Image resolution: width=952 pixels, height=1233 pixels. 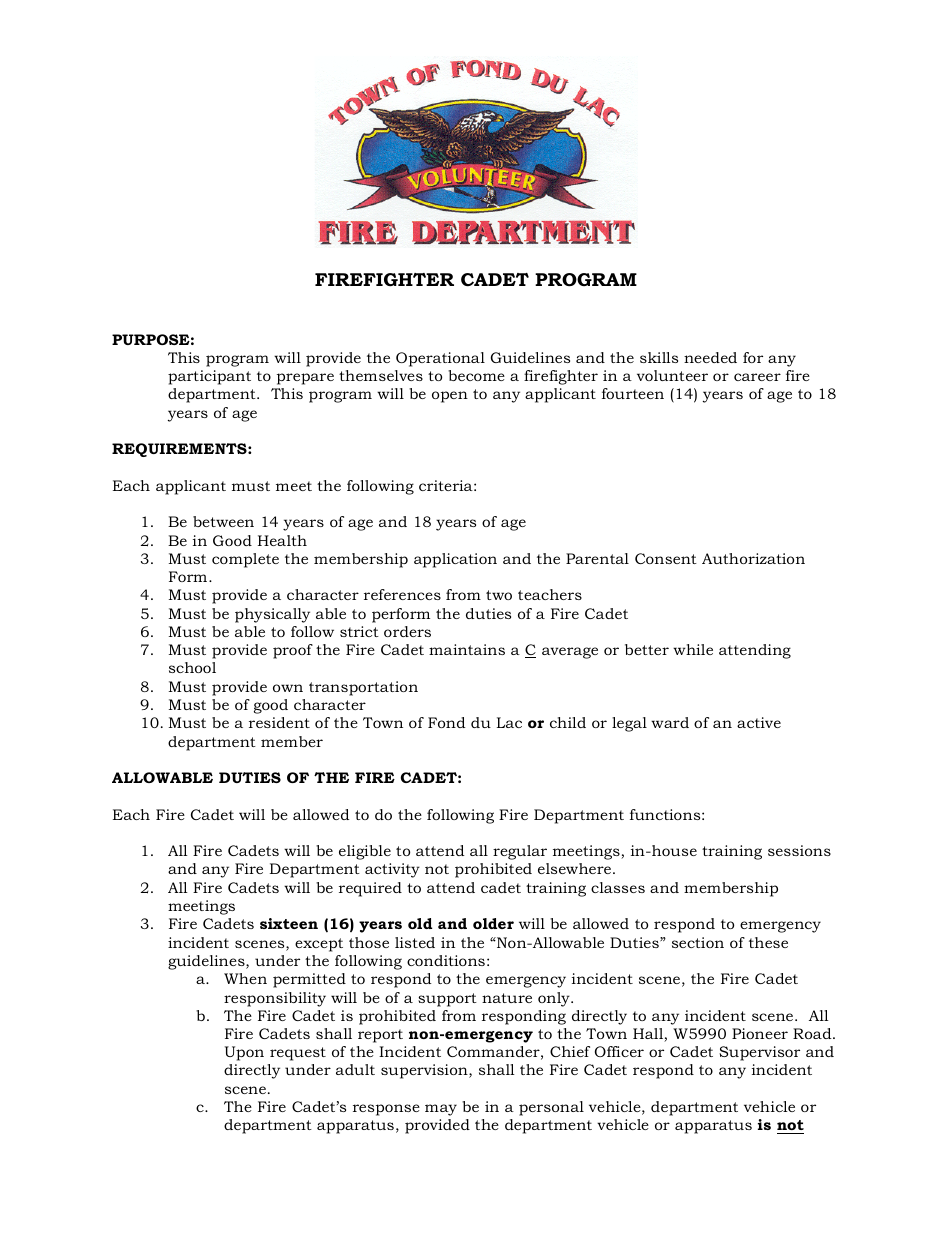 What do you see at coordinates (305, 379) in the image?
I see `prepare` at bounding box center [305, 379].
